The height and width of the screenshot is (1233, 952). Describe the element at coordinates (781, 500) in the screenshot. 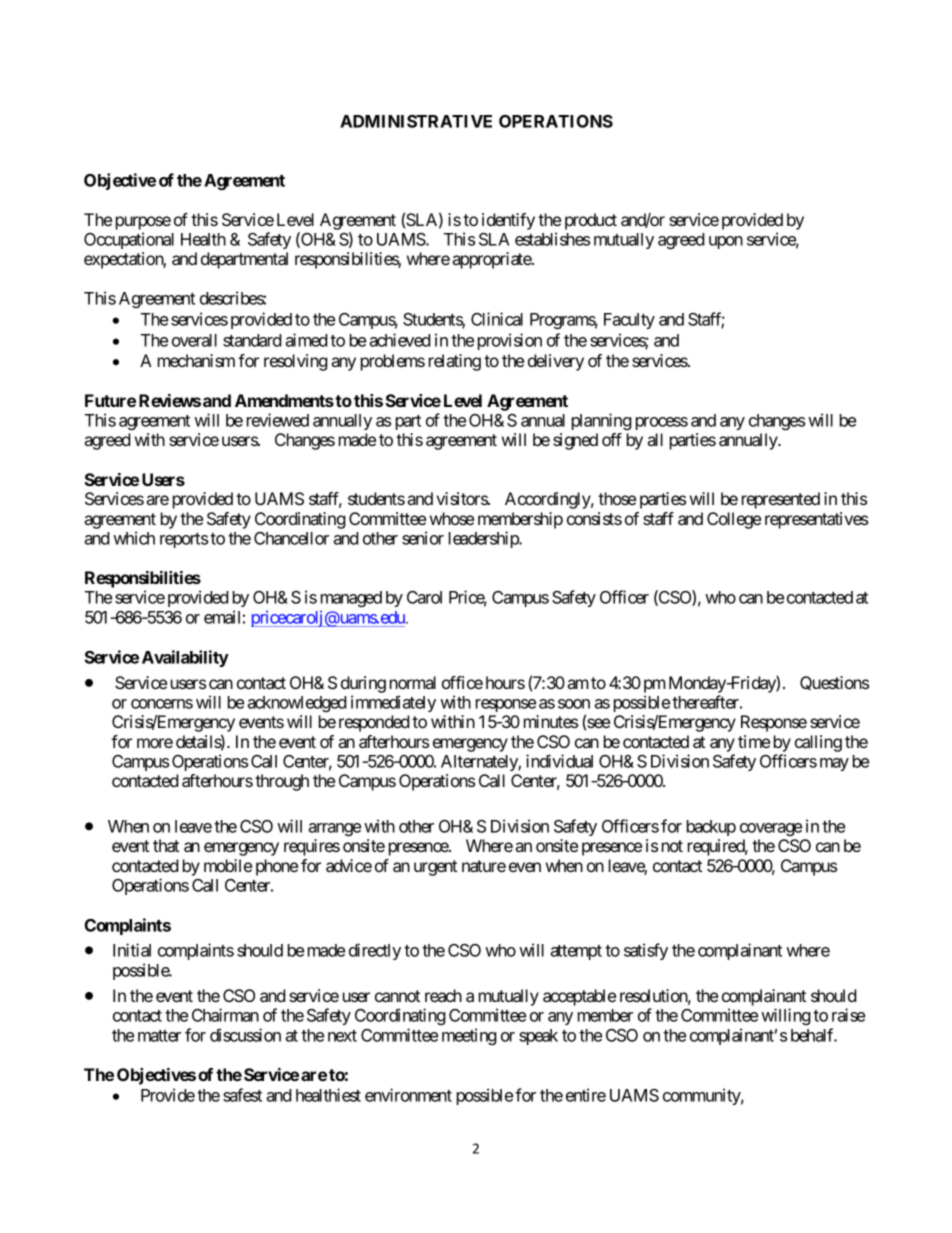

I see `represented` at that location.
